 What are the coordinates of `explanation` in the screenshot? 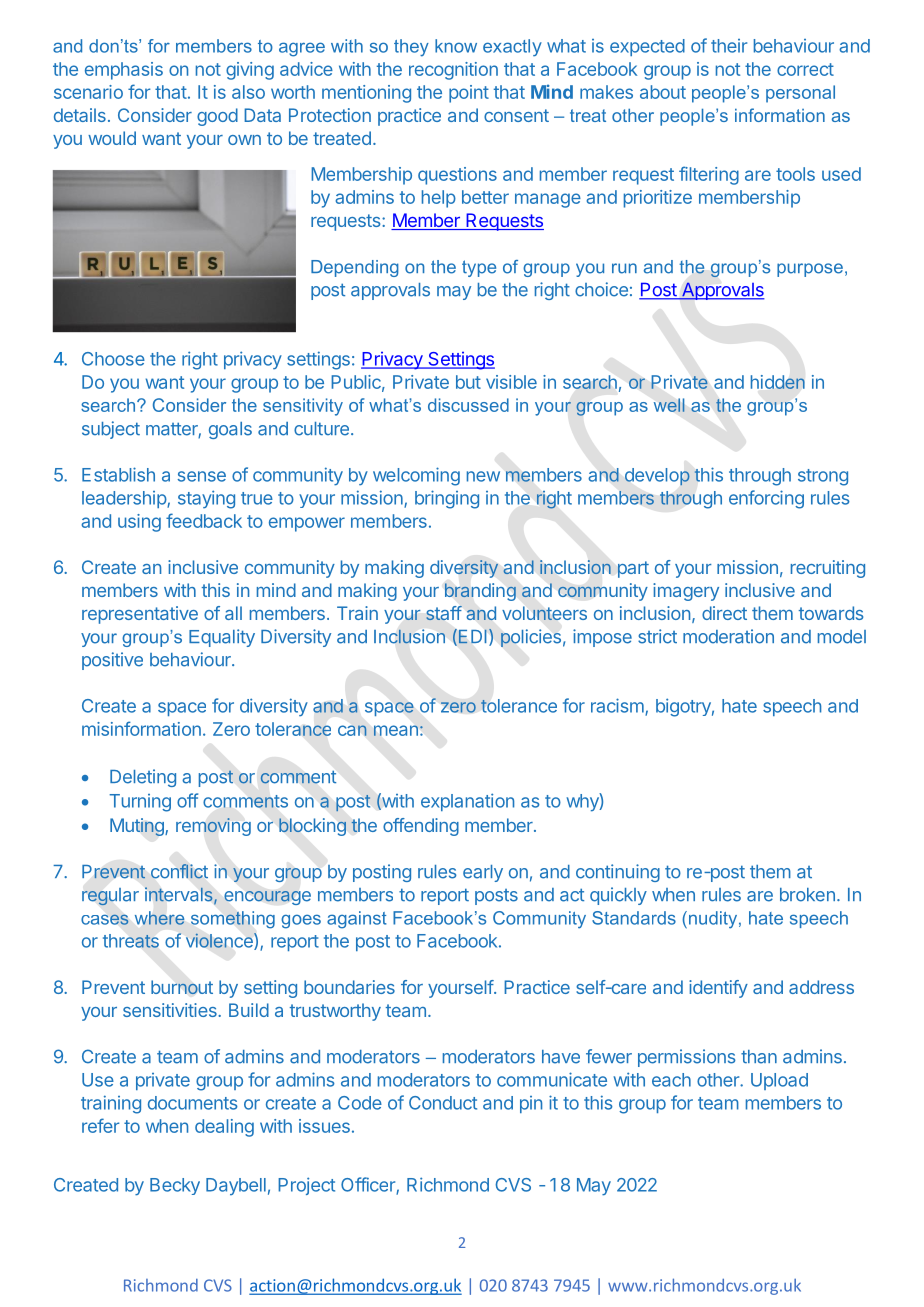 It's located at (467, 802).
